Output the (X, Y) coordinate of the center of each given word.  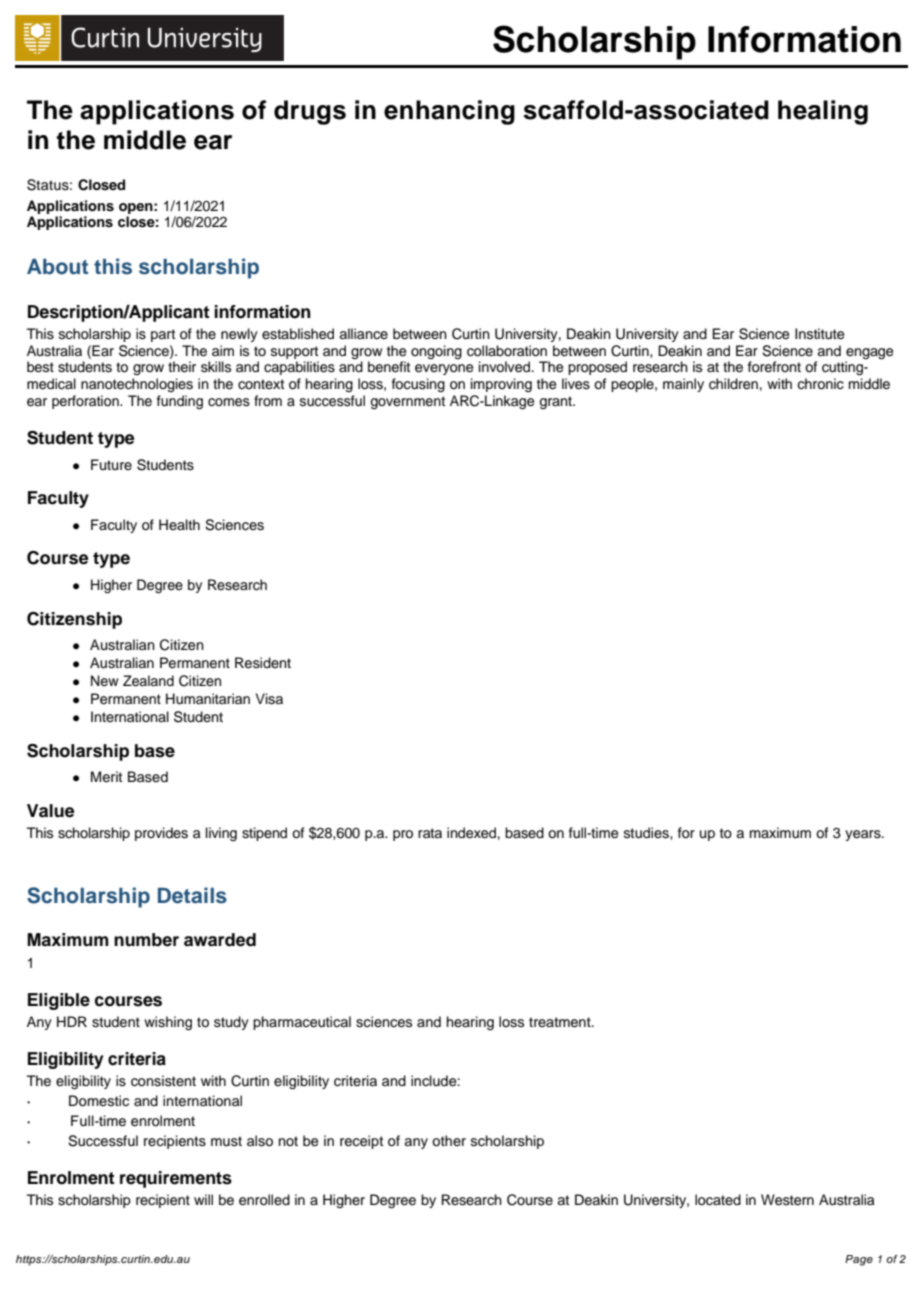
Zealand (148, 681)
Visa (269, 699)
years (864, 835)
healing (823, 112)
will (203, 1199)
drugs (310, 112)
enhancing (449, 112)
